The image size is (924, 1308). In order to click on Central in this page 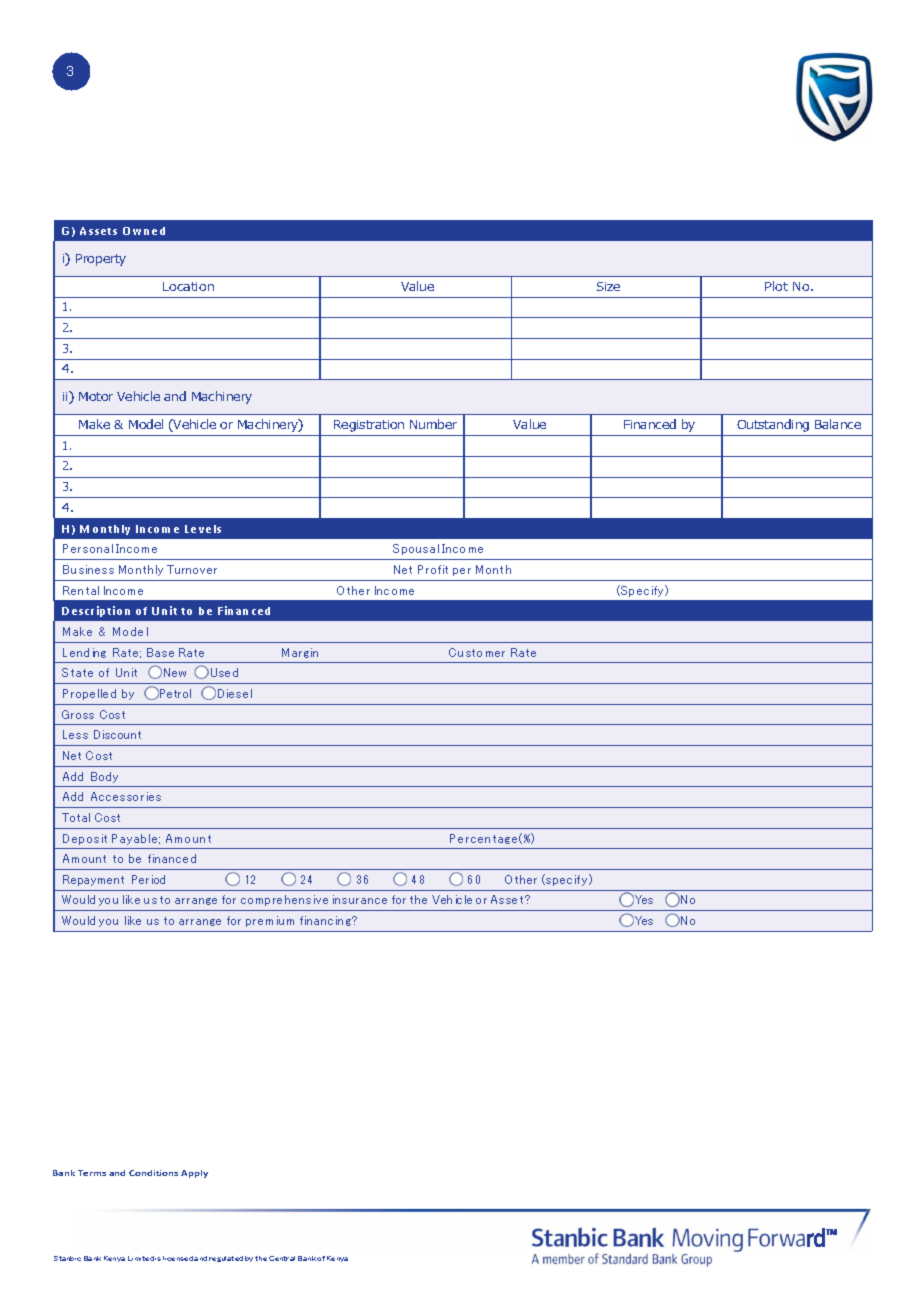, I will do `click(282, 1258)`.
